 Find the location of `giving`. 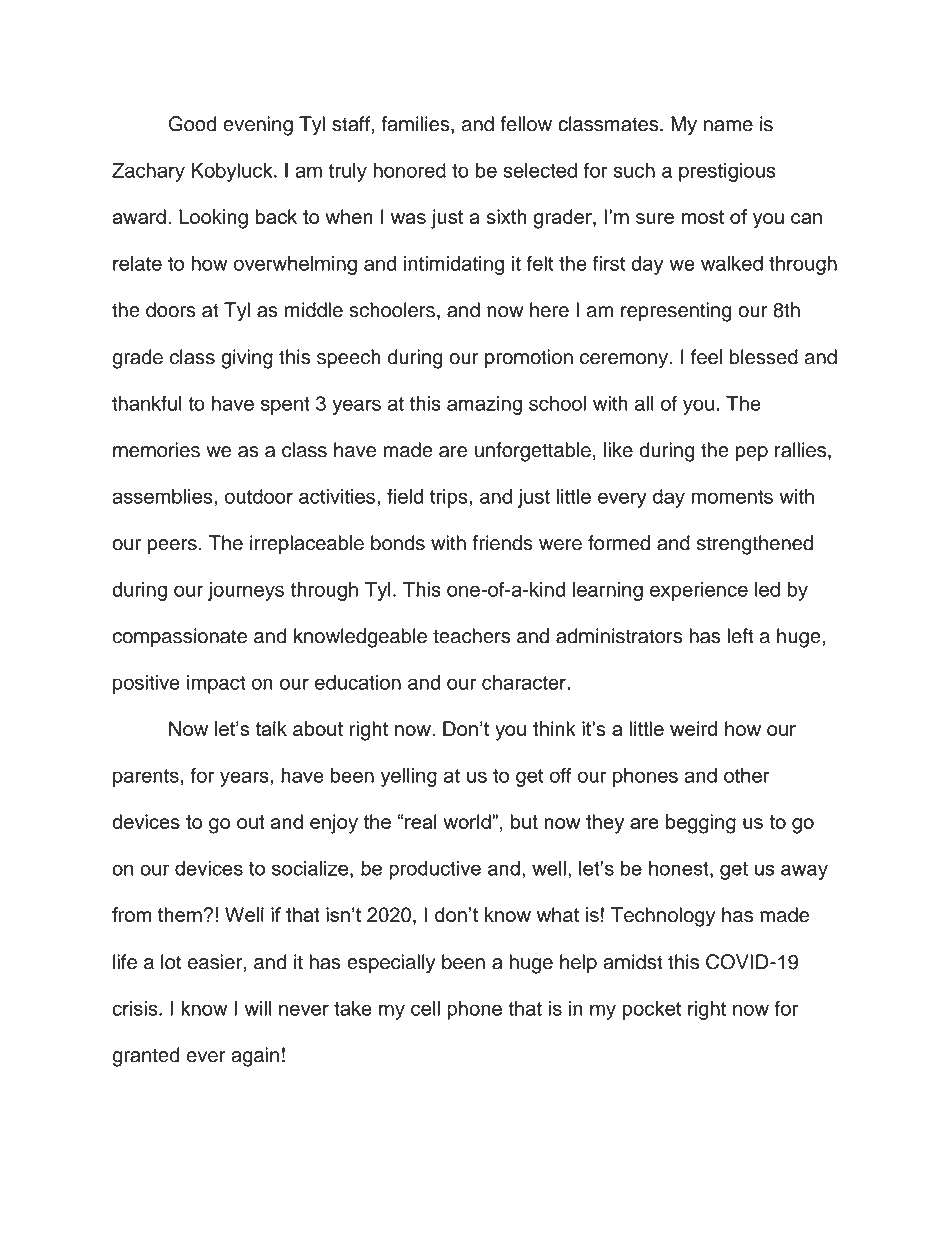

giving is located at coordinates (247, 359).
